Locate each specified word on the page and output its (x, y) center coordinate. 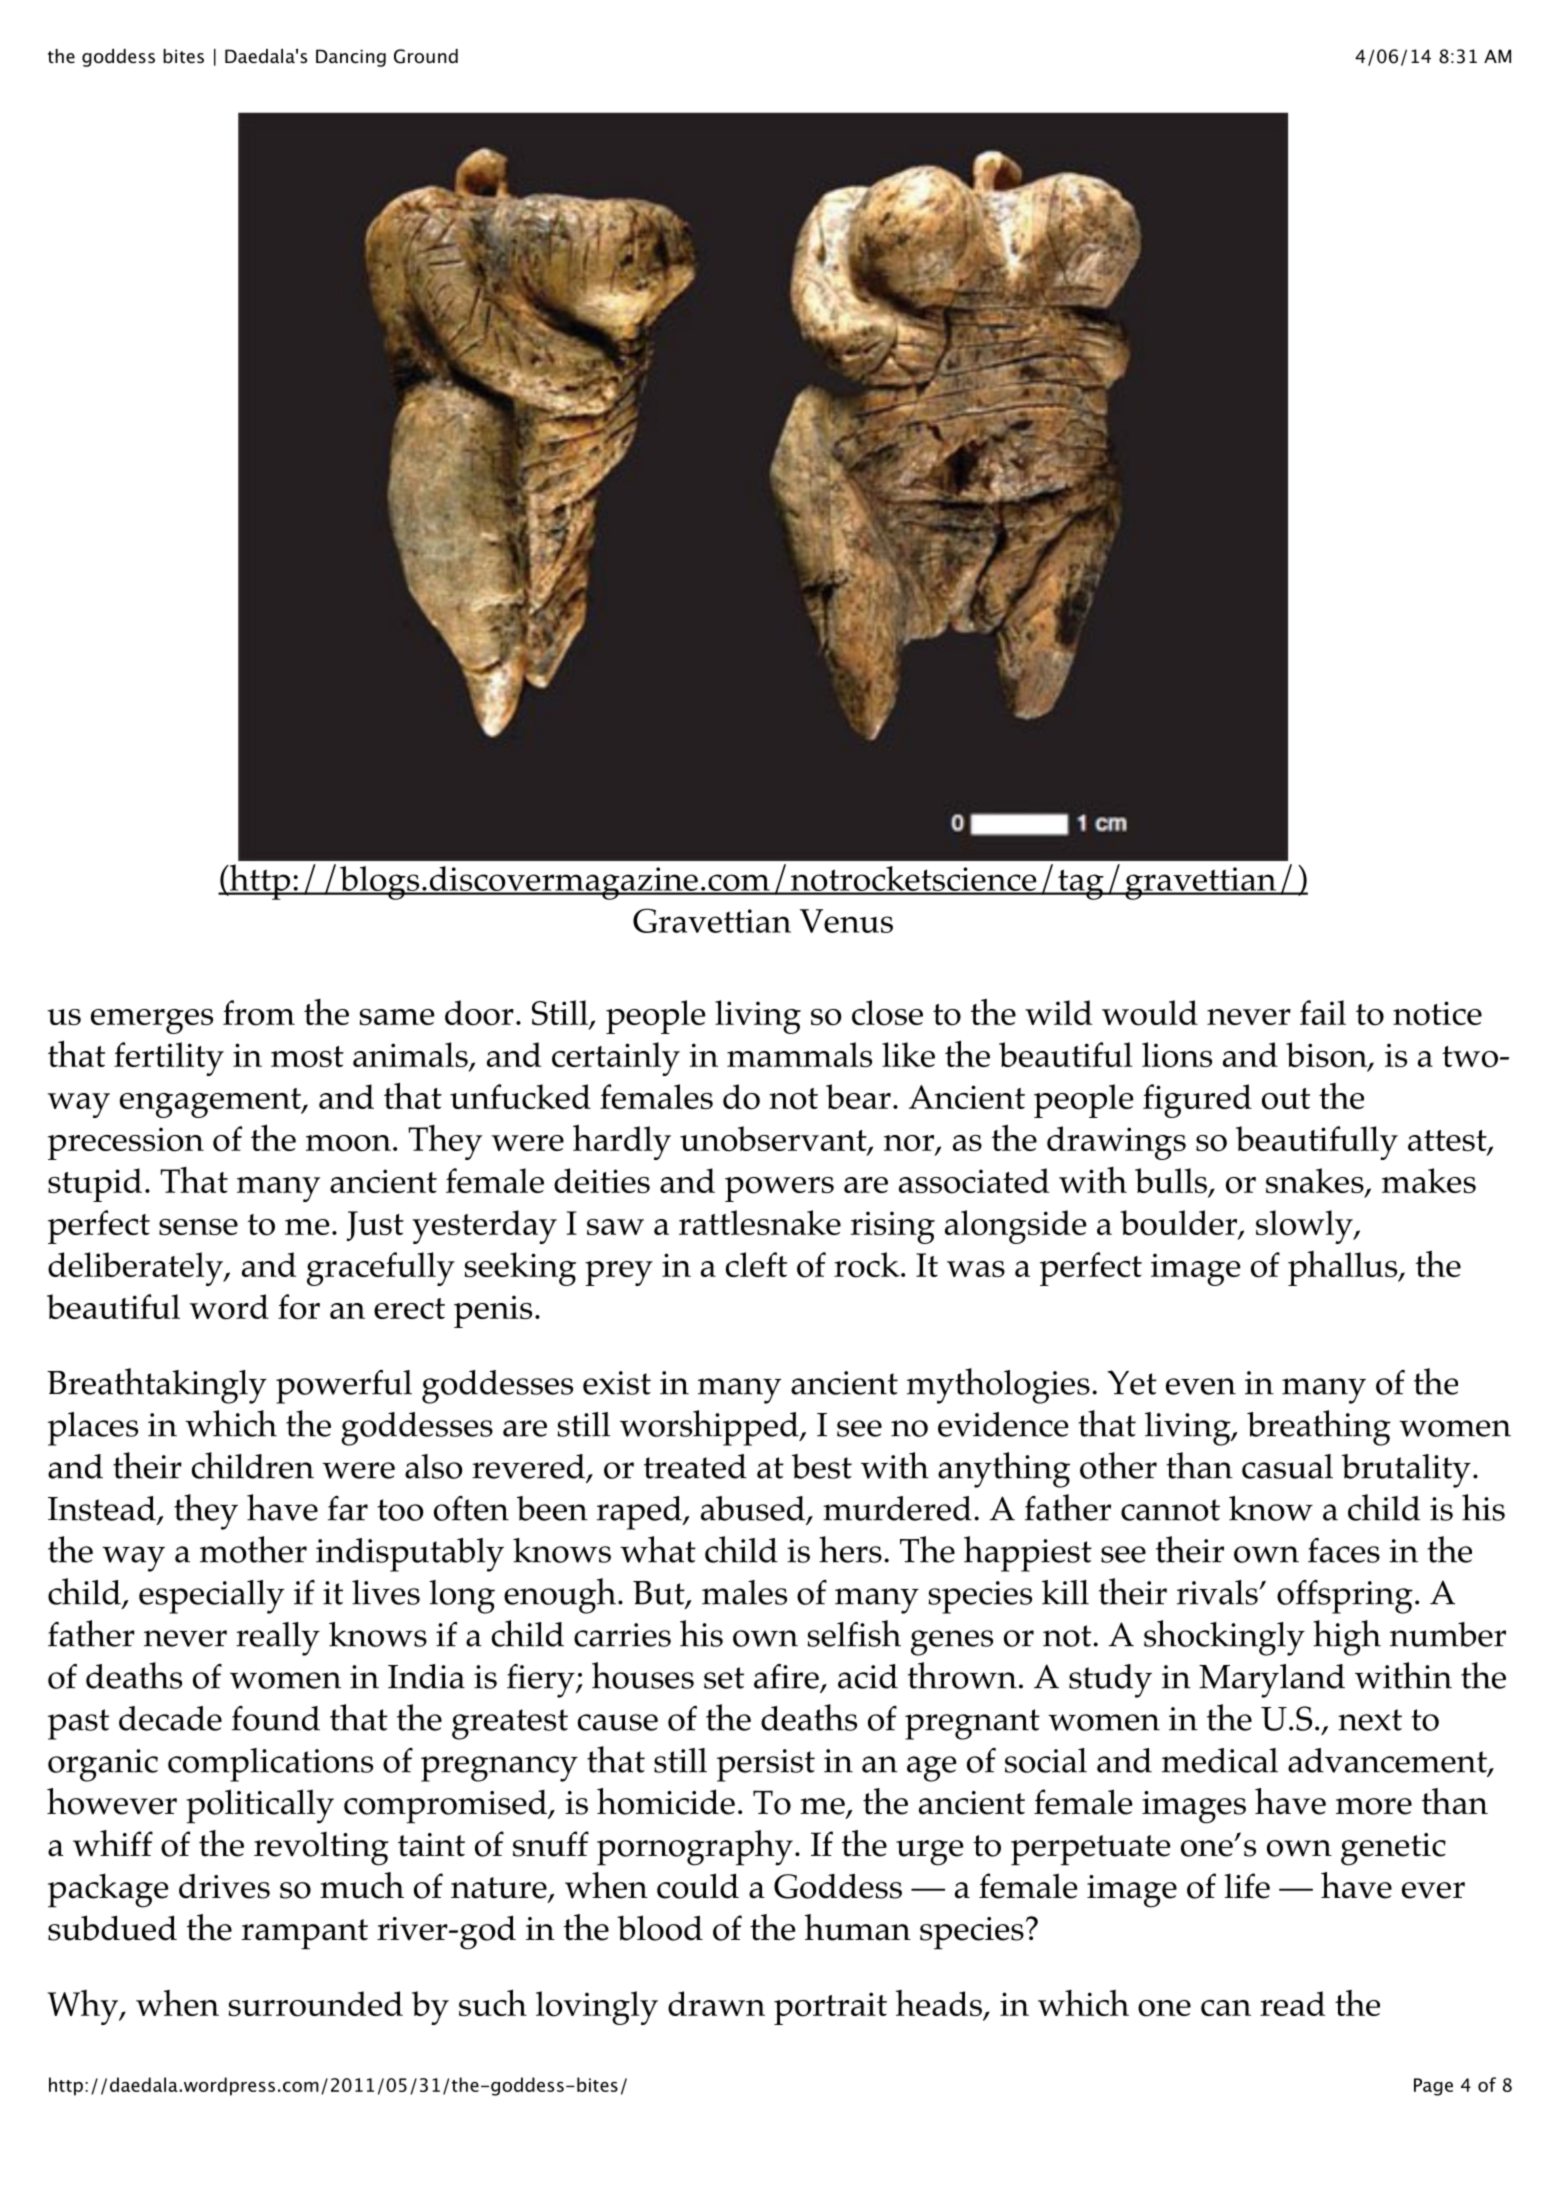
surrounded (316, 2004)
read (1292, 2003)
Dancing (351, 58)
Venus (846, 921)
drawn (716, 2003)
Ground (426, 56)
